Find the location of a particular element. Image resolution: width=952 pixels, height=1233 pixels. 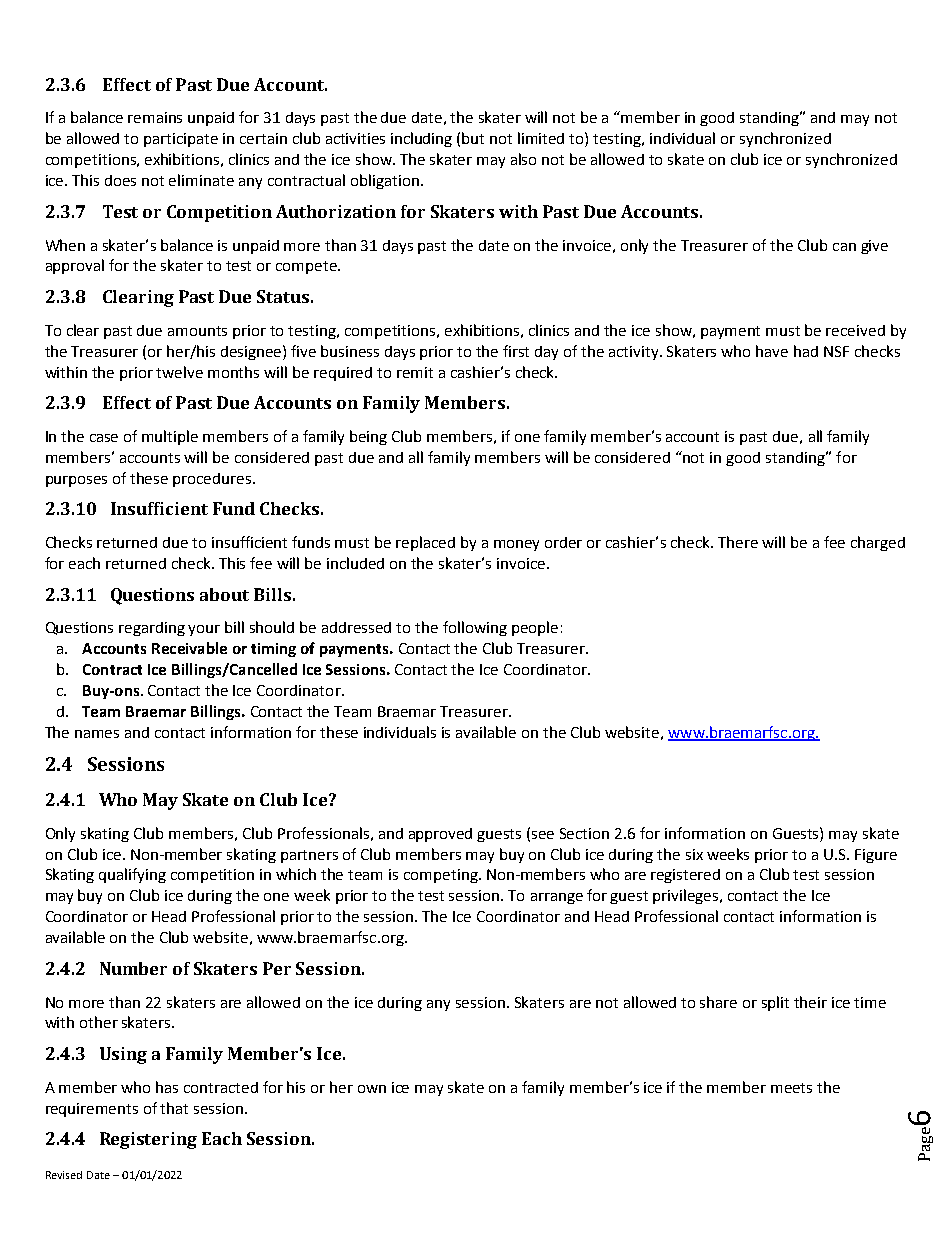

privileges is located at coordinates (687, 896).
